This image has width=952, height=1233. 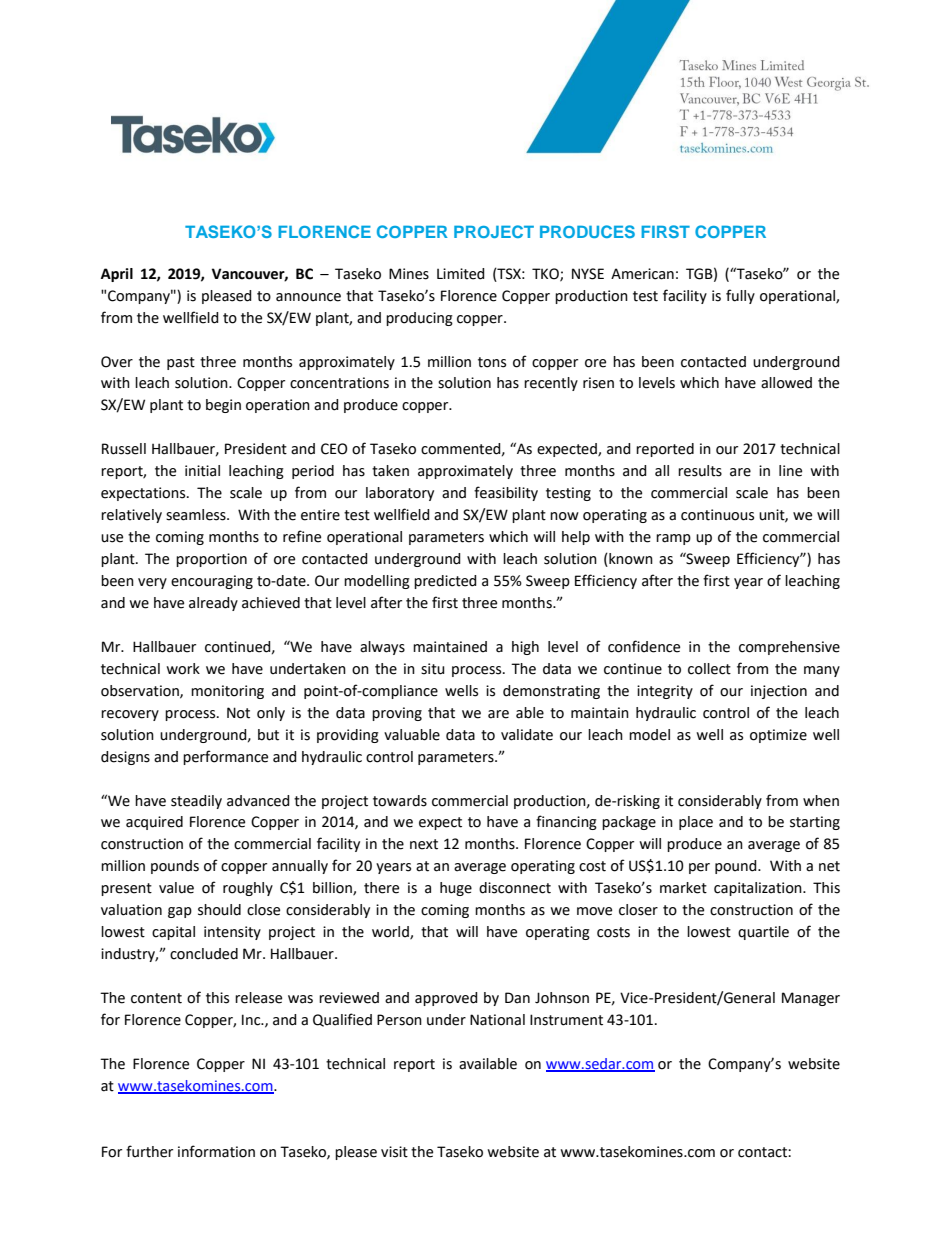 I want to click on fully, so click(x=740, y=296).
